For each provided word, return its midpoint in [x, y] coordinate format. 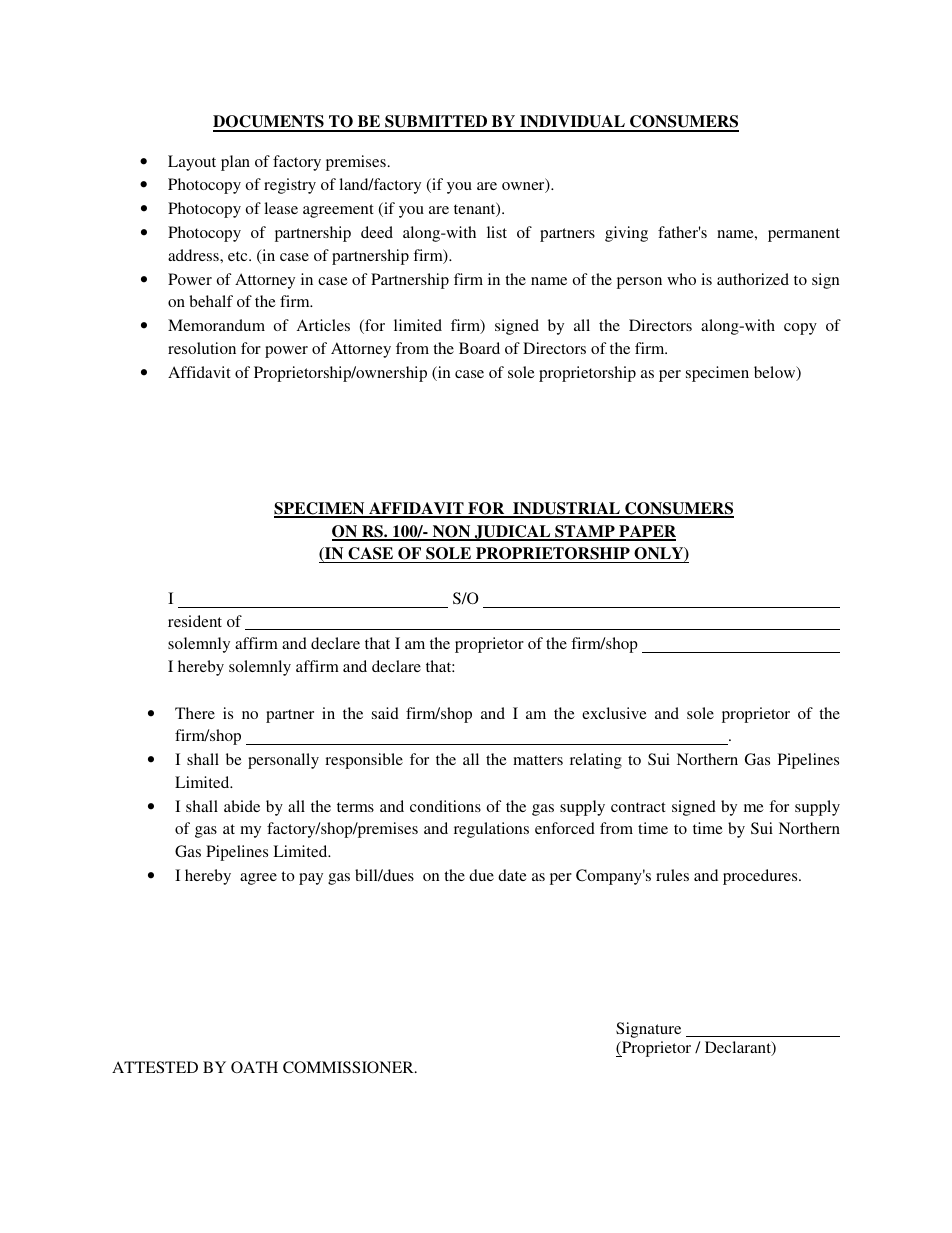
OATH [254, 1067]
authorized [753, 279]
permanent [804, 235]
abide [242, 806]
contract [638, 807]
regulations [491, 830]
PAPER [646, 532]
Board [479, 348]
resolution [202, 348]
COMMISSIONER [349, 1067]
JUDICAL [512, 533]
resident [195, 621]
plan [235, 163]
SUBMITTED [436, 123]
